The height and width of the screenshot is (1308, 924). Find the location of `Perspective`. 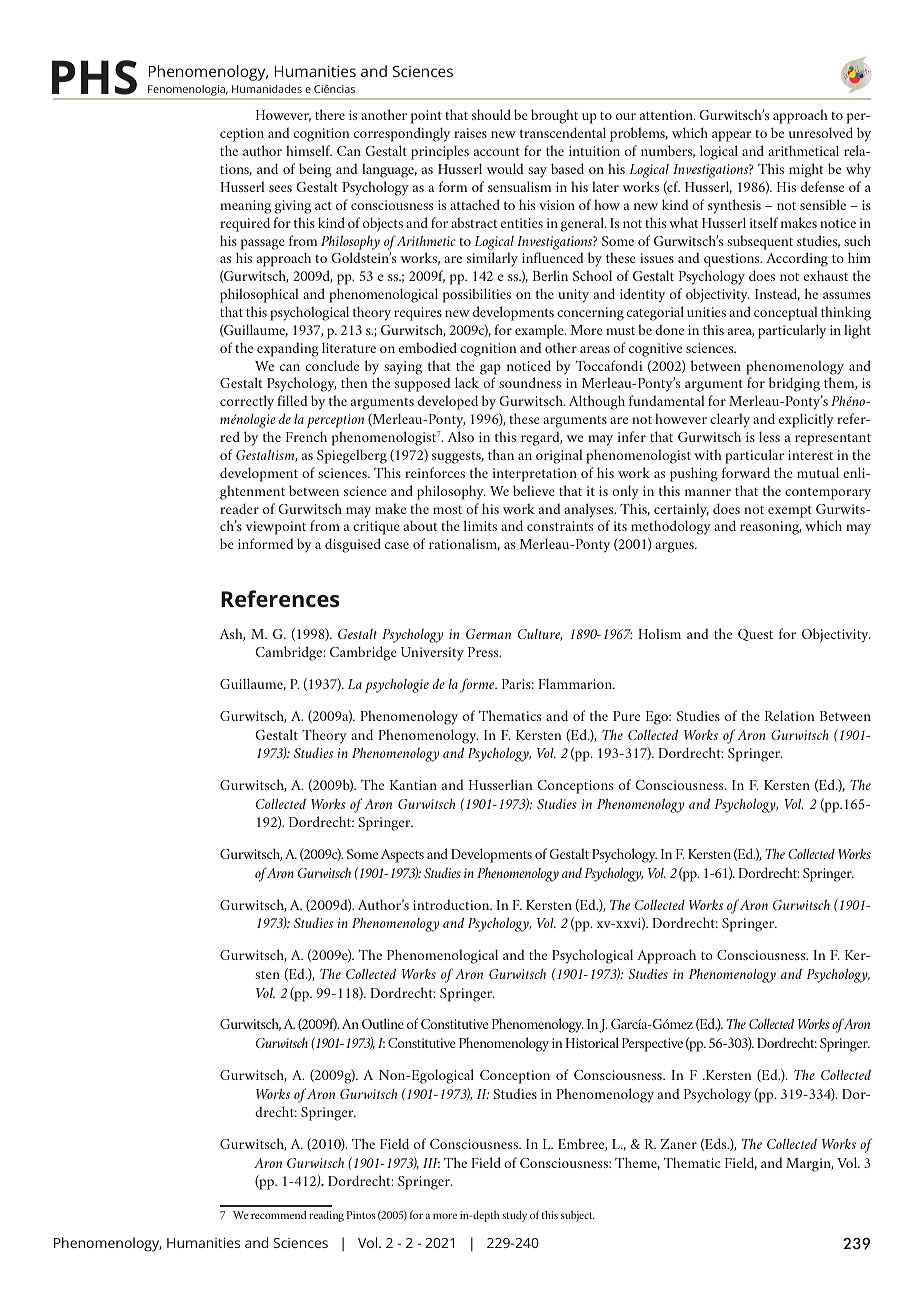

Perspective is located at coordinates (652, 1045).
